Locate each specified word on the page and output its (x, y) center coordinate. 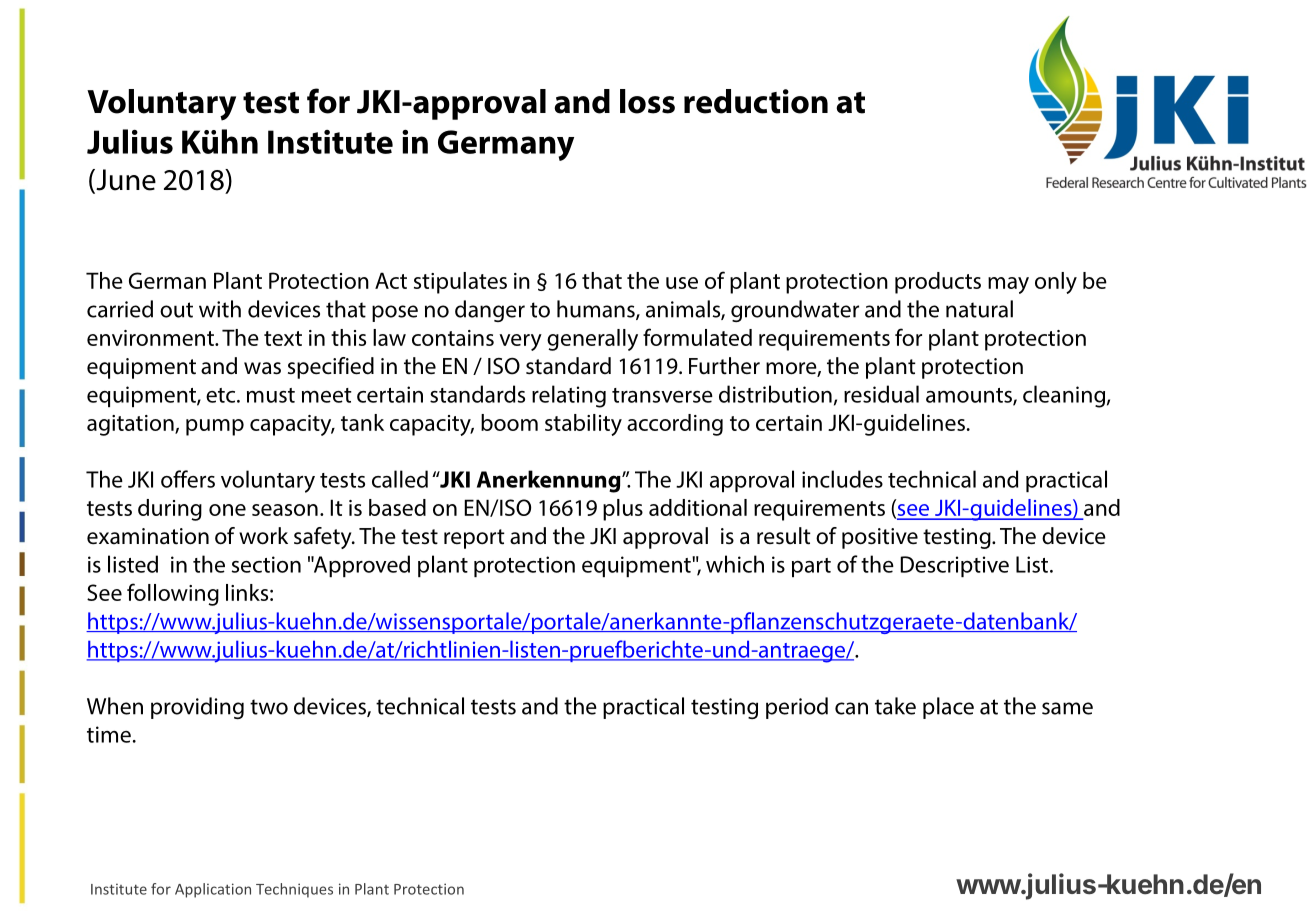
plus (623, 510)
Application (213, 890)
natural (979, 309)
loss (647, 101)
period (797, 708)
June (125, 181)
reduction (756, 101)
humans (597, 310)
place (948, 708)
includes (842, 479)
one (227, 510)
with (220, 309)
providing (197, 708)
